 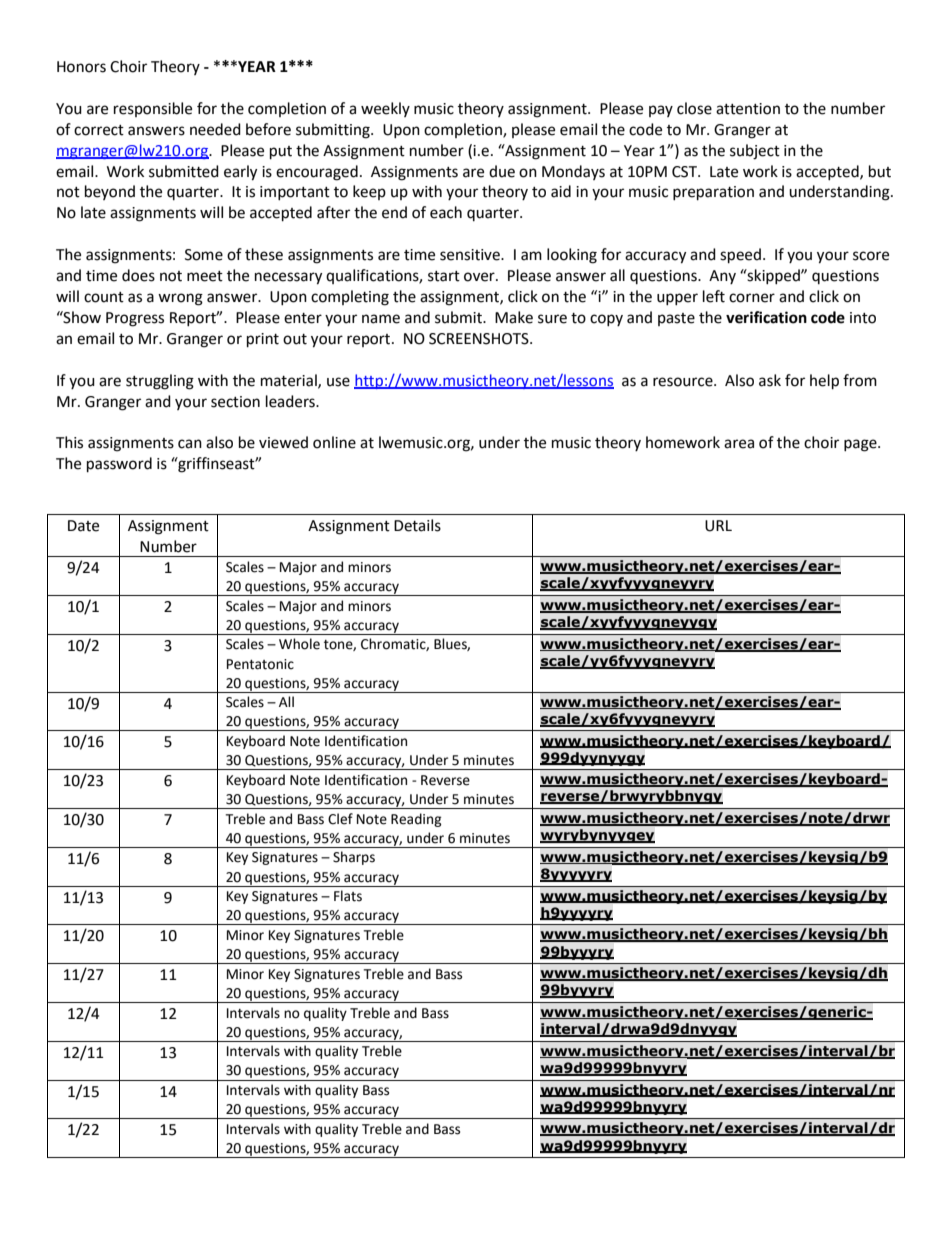 I want to click on Details, so click(x=417, y=525).
